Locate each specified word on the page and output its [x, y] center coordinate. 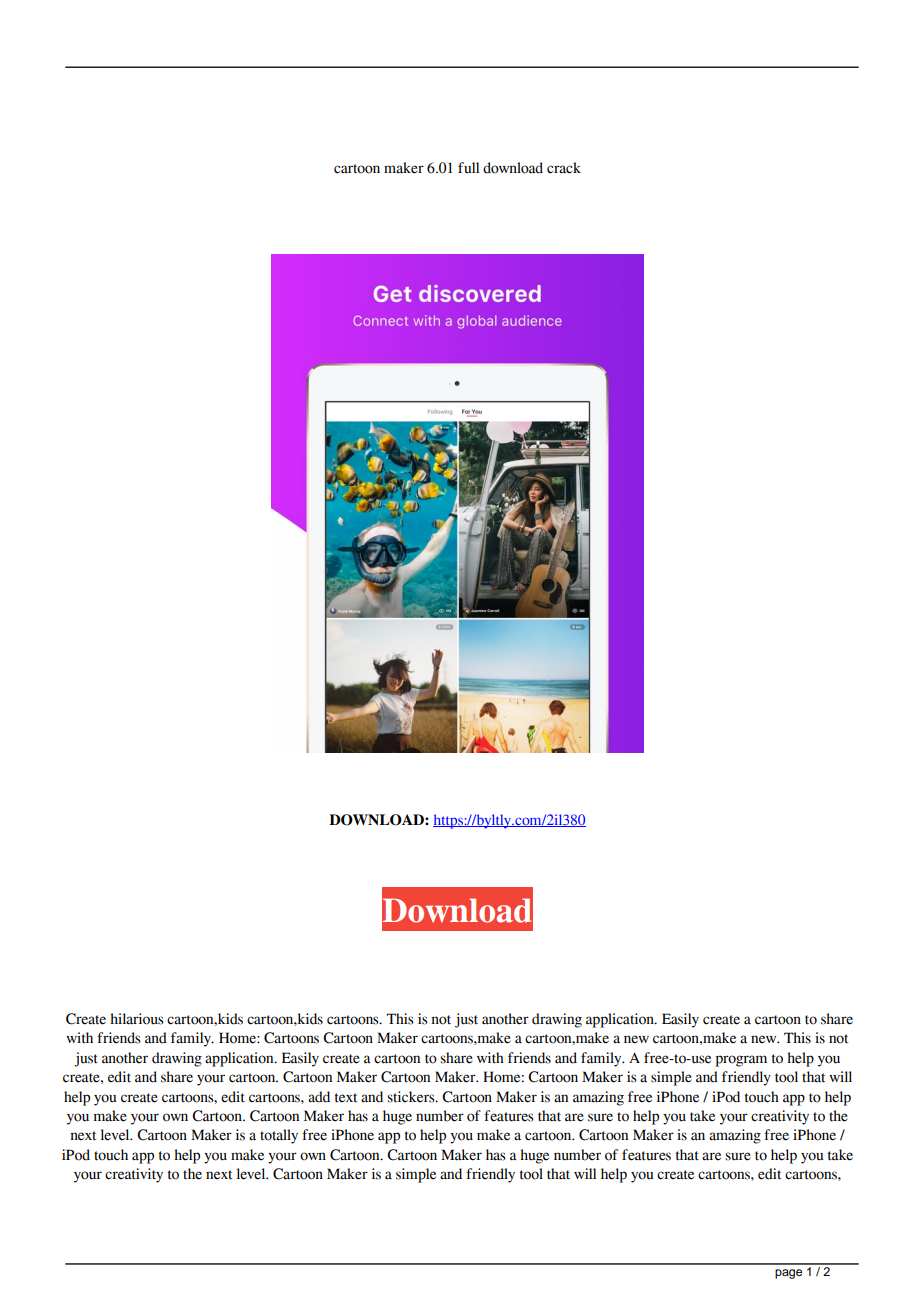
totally [279, 1136]
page [788, 1274]
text [346, 1098]
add [319, 1097]
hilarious [137, 1019]
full [468, 167]
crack [564, 168]
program [741, 1061]
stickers [412, 1097]
